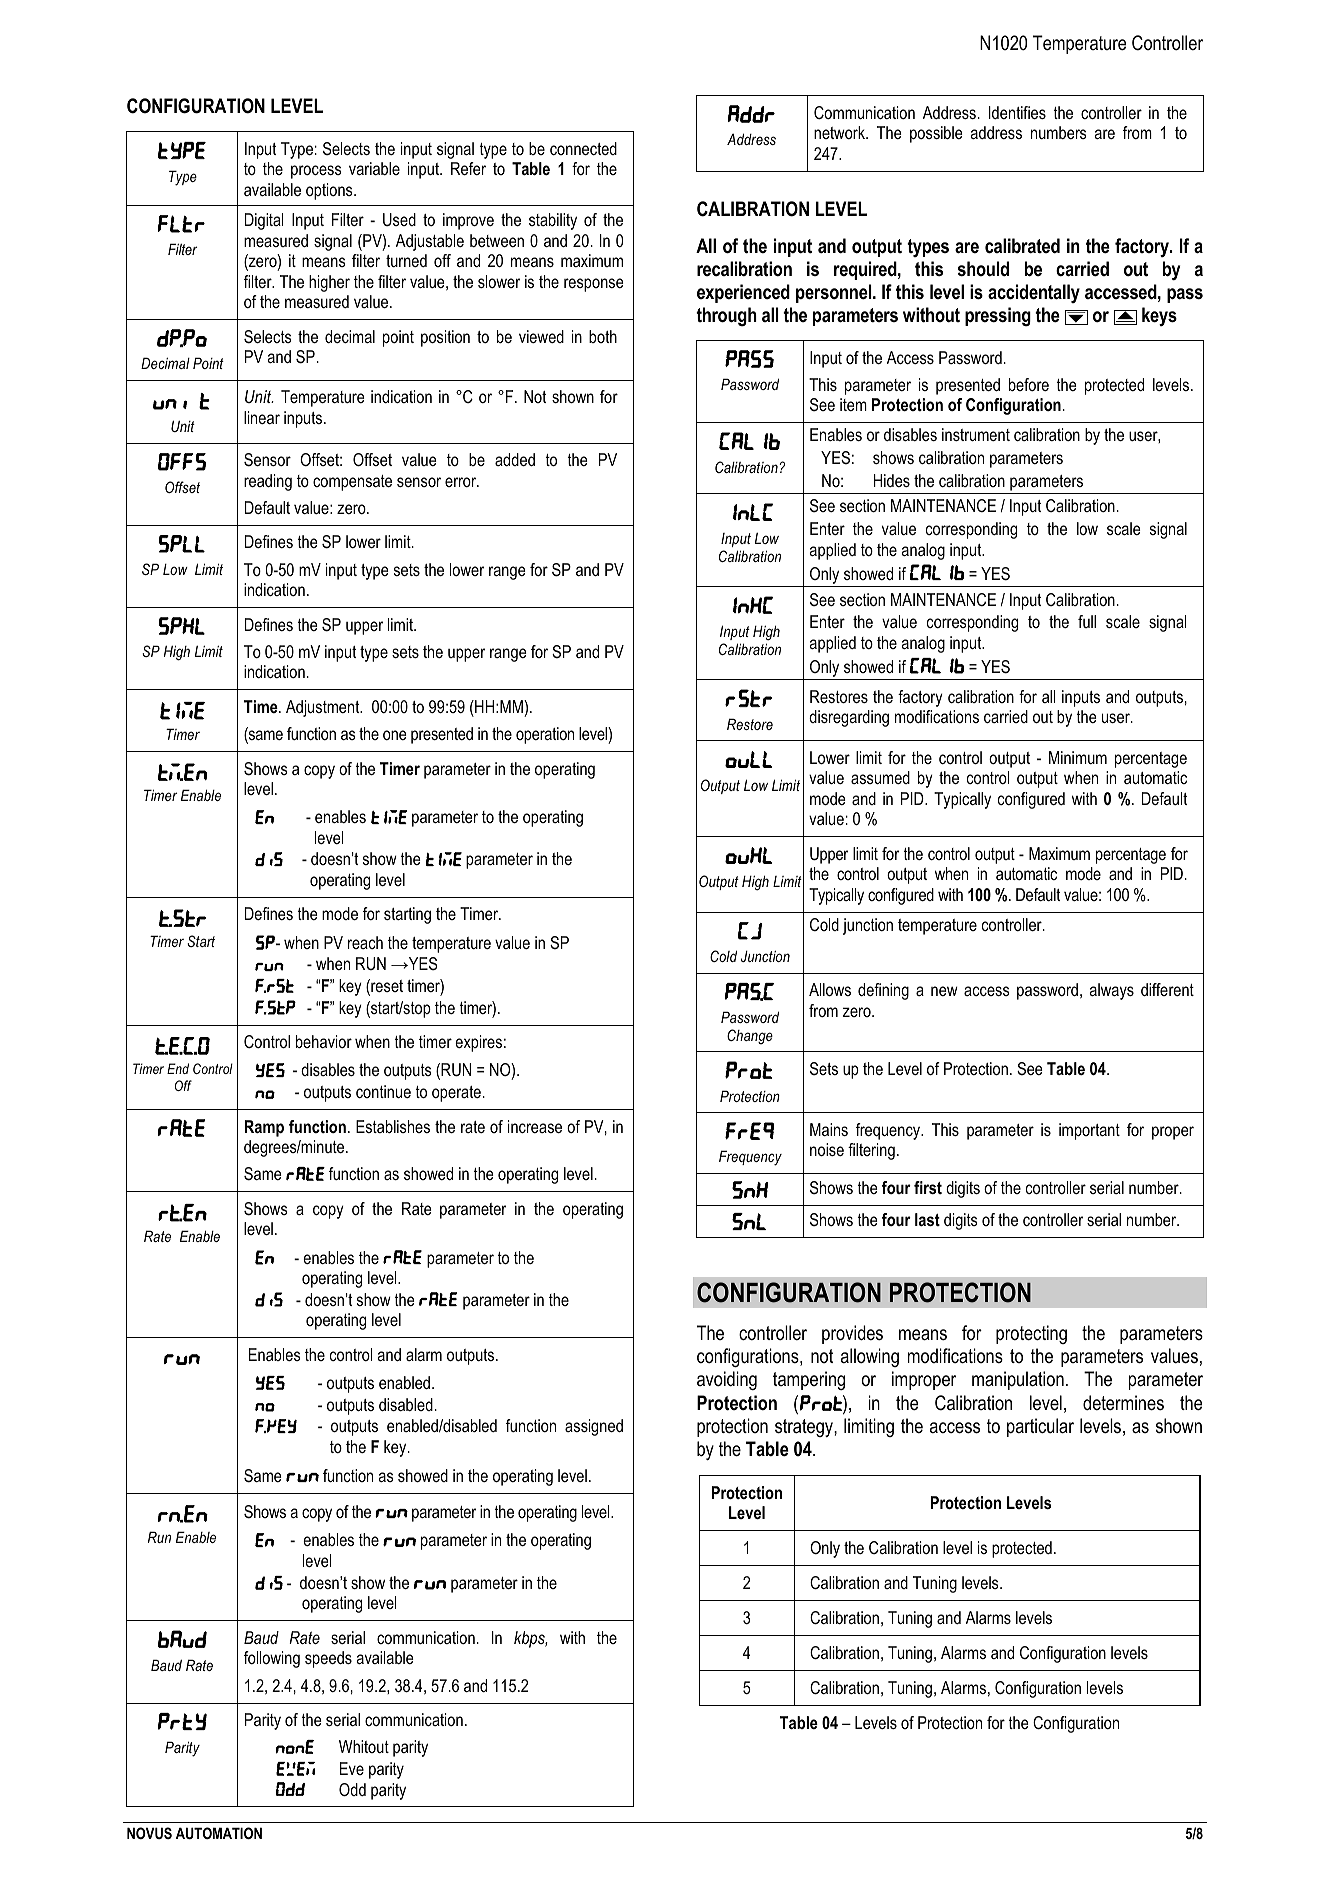 This page has width=1330, height=1881. What do you see at coordinates (316, 172) in the page?
I see `process` at bounding box center [316, 172].
